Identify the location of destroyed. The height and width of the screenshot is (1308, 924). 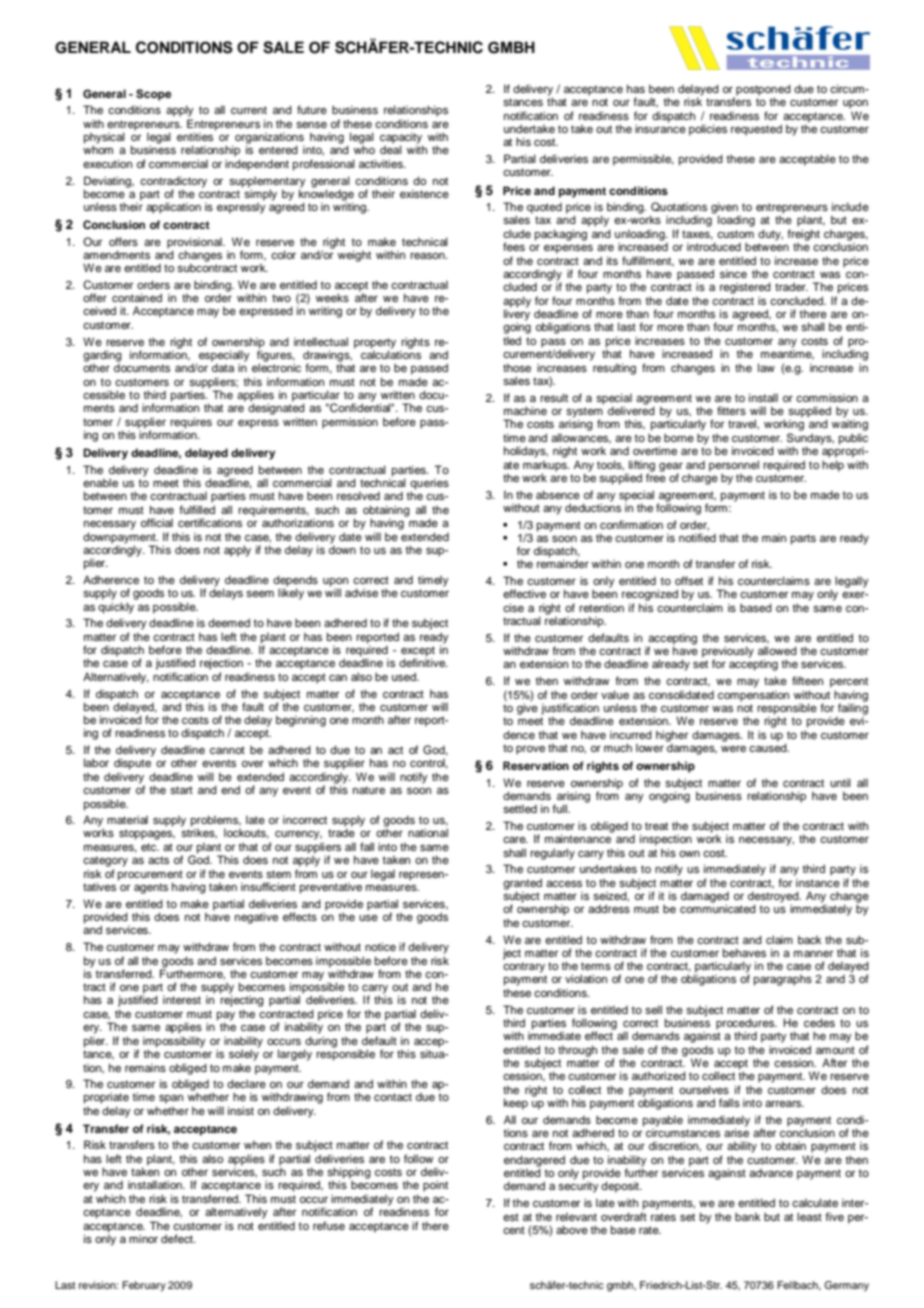
(774, 898).
